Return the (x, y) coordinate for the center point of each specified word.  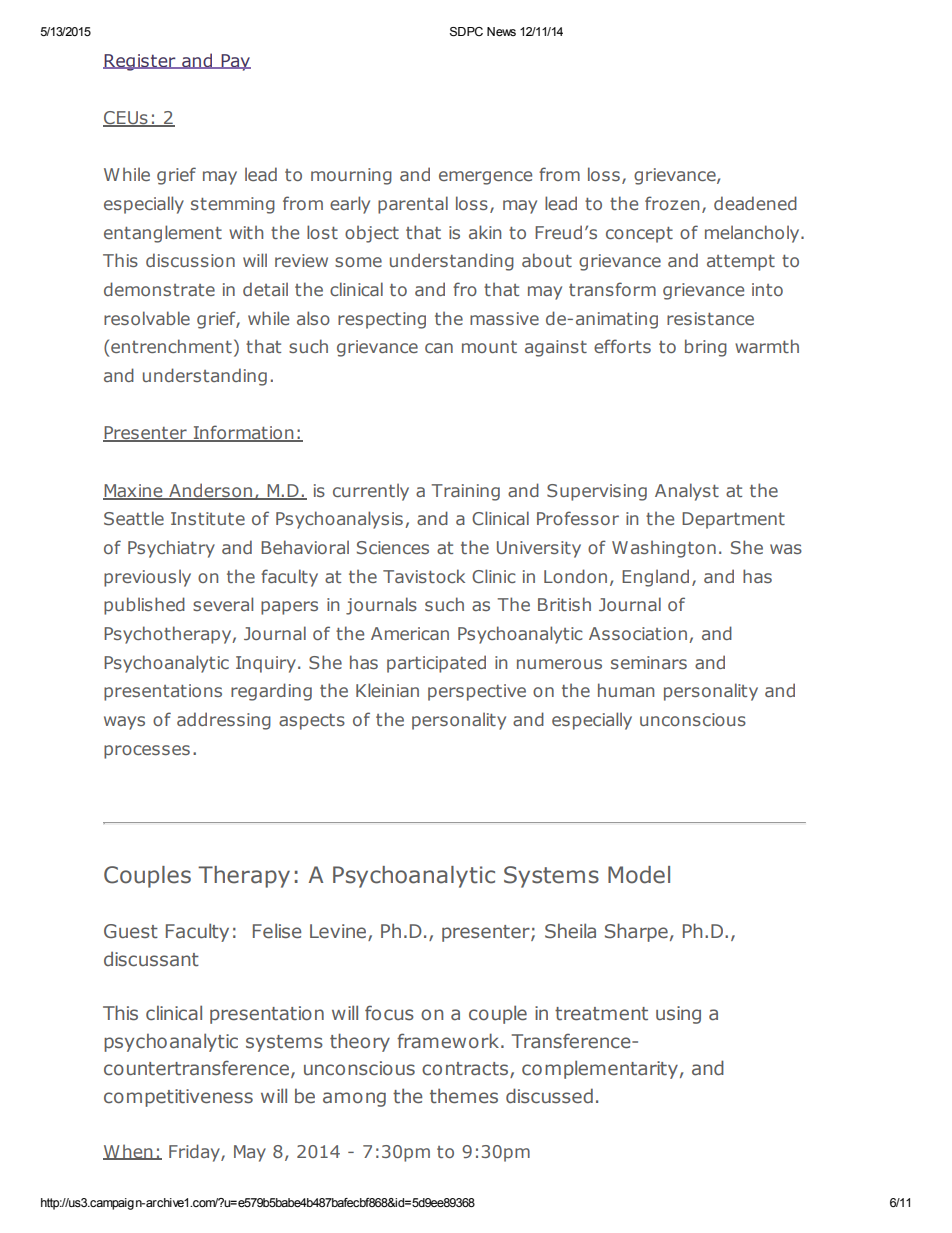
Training (465, 492)
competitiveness (178, 1098)
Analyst (687, 492)
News (501, 31)
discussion (190, 260)
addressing (224, 721)
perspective (477, 692)
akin (485, 232)
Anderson (211, 491)
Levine (339, 932)
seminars (649, 662)
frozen (672, 203)
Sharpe (636, 932)
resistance (710, 318)
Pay (235, 62)
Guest (131, 931)
